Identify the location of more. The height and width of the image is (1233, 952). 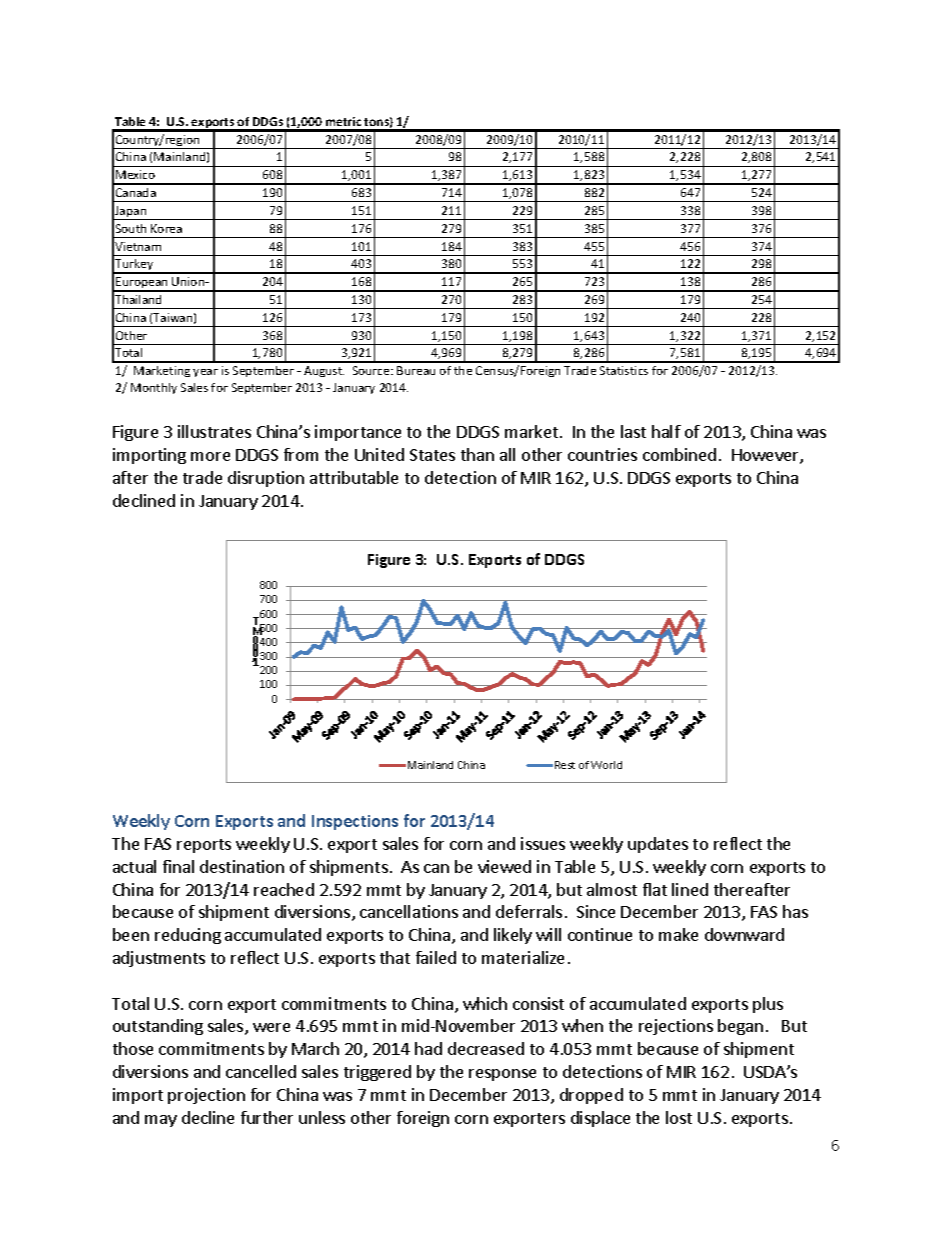
(210, 456).
